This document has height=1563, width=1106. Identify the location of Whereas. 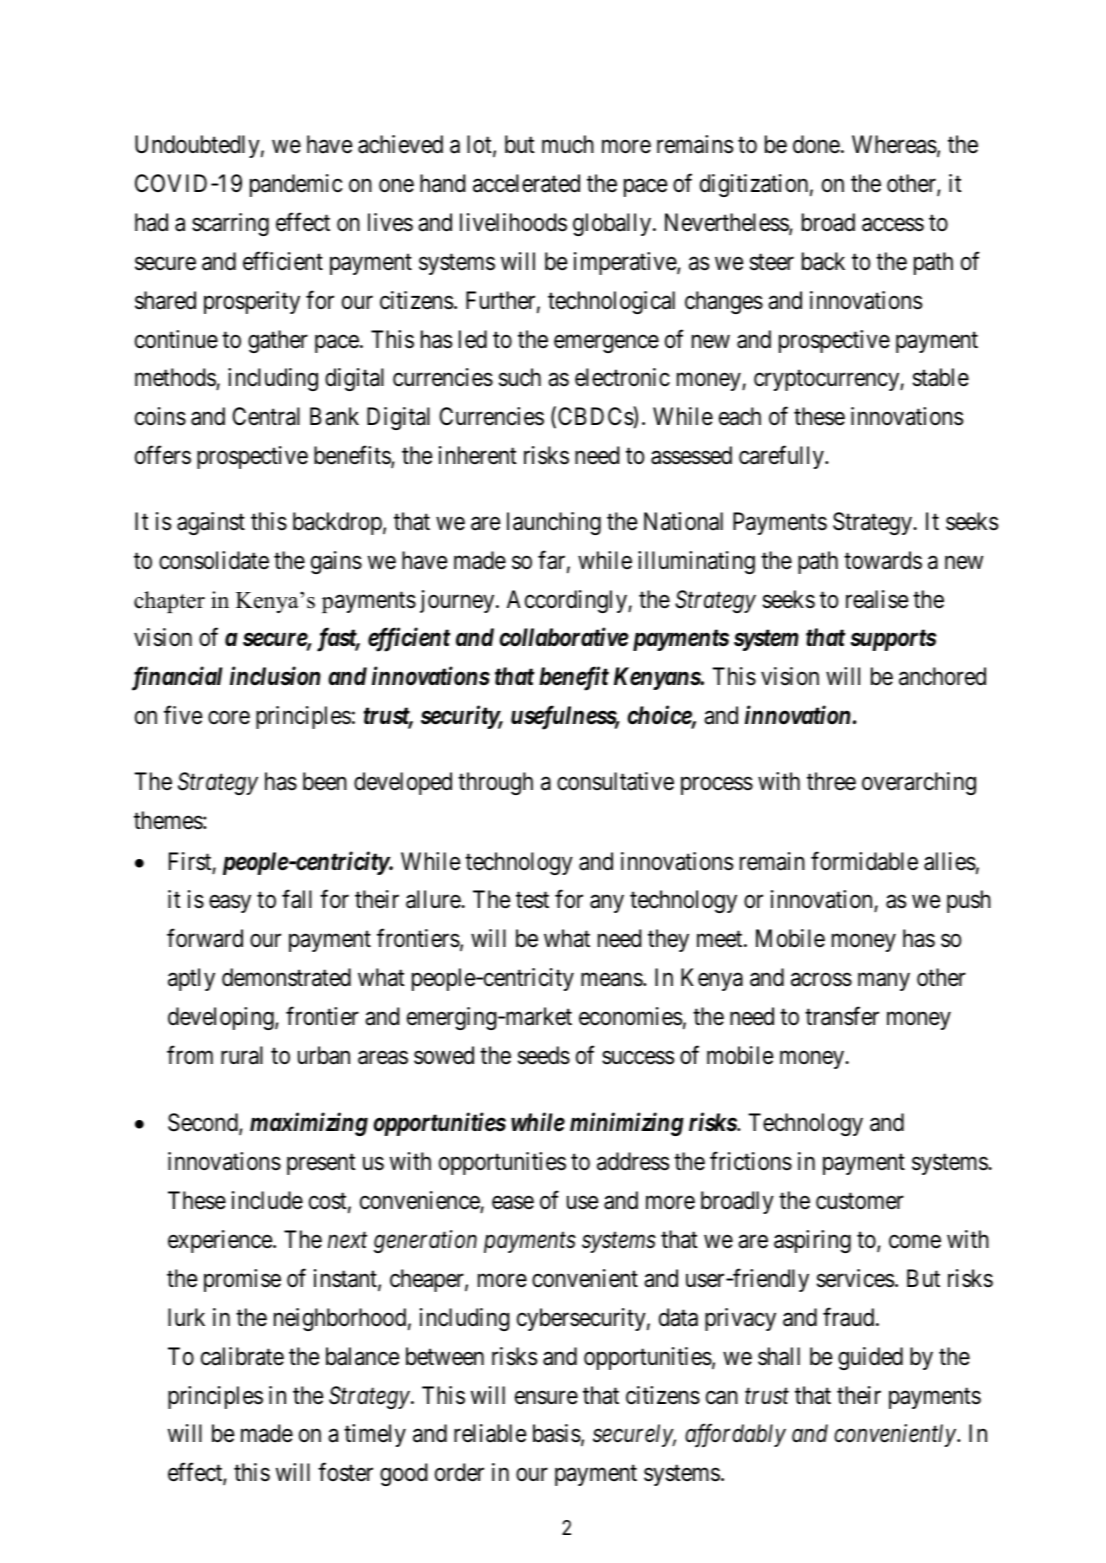
(894, 144).
